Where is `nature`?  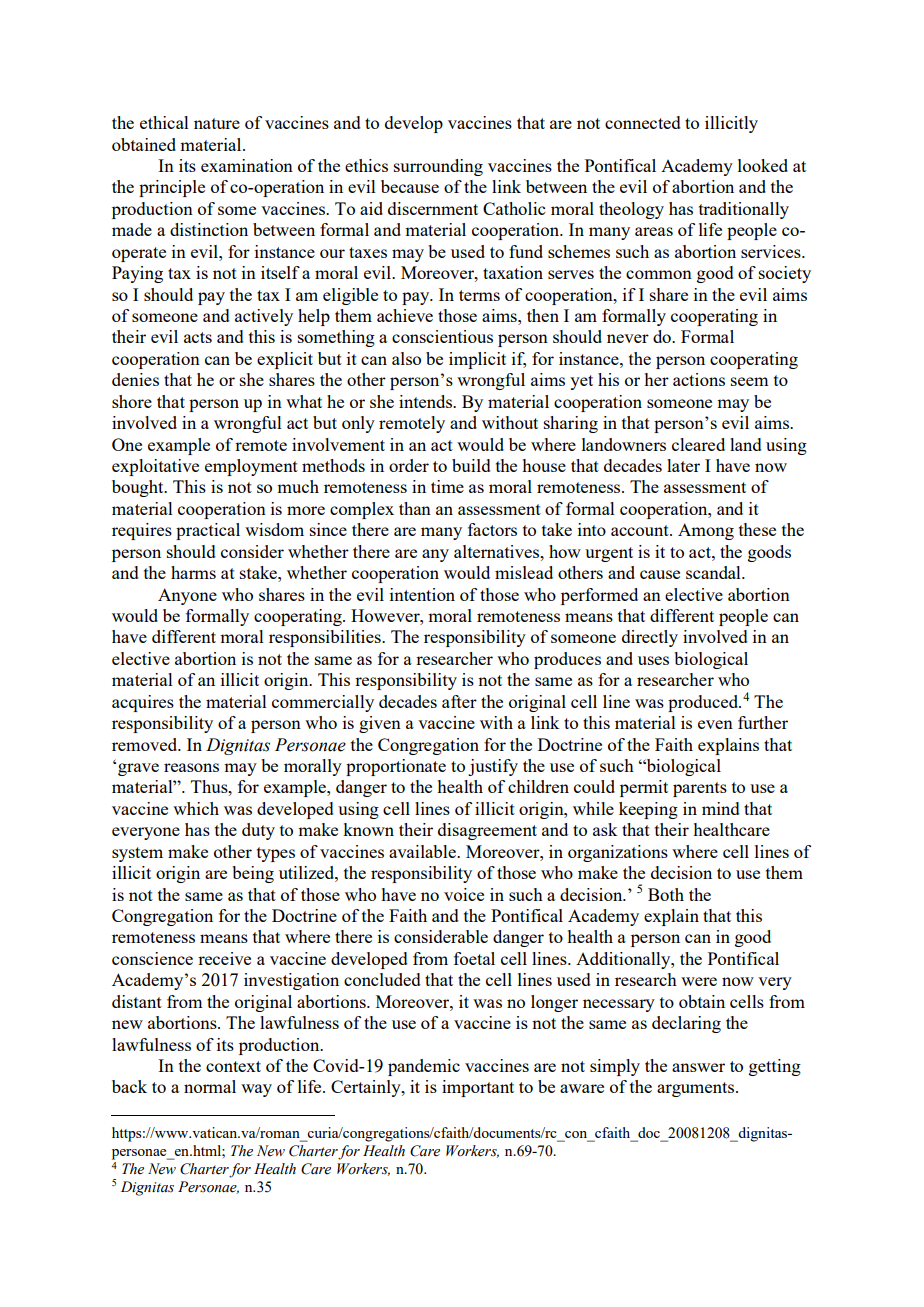
nature is located at coordinates (217, 123).
